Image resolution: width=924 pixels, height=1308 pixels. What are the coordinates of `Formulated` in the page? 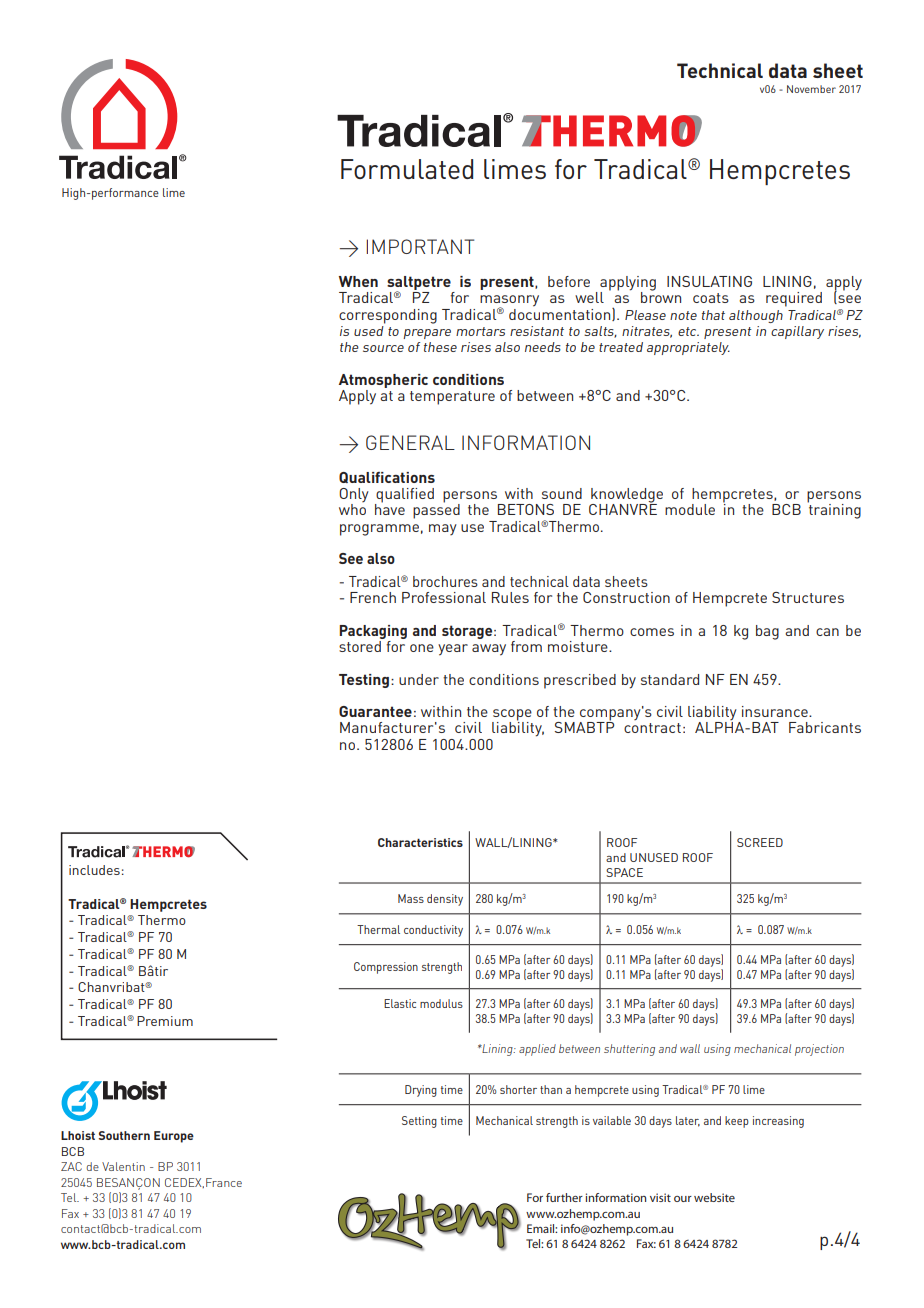 It's located at (407, 169).
